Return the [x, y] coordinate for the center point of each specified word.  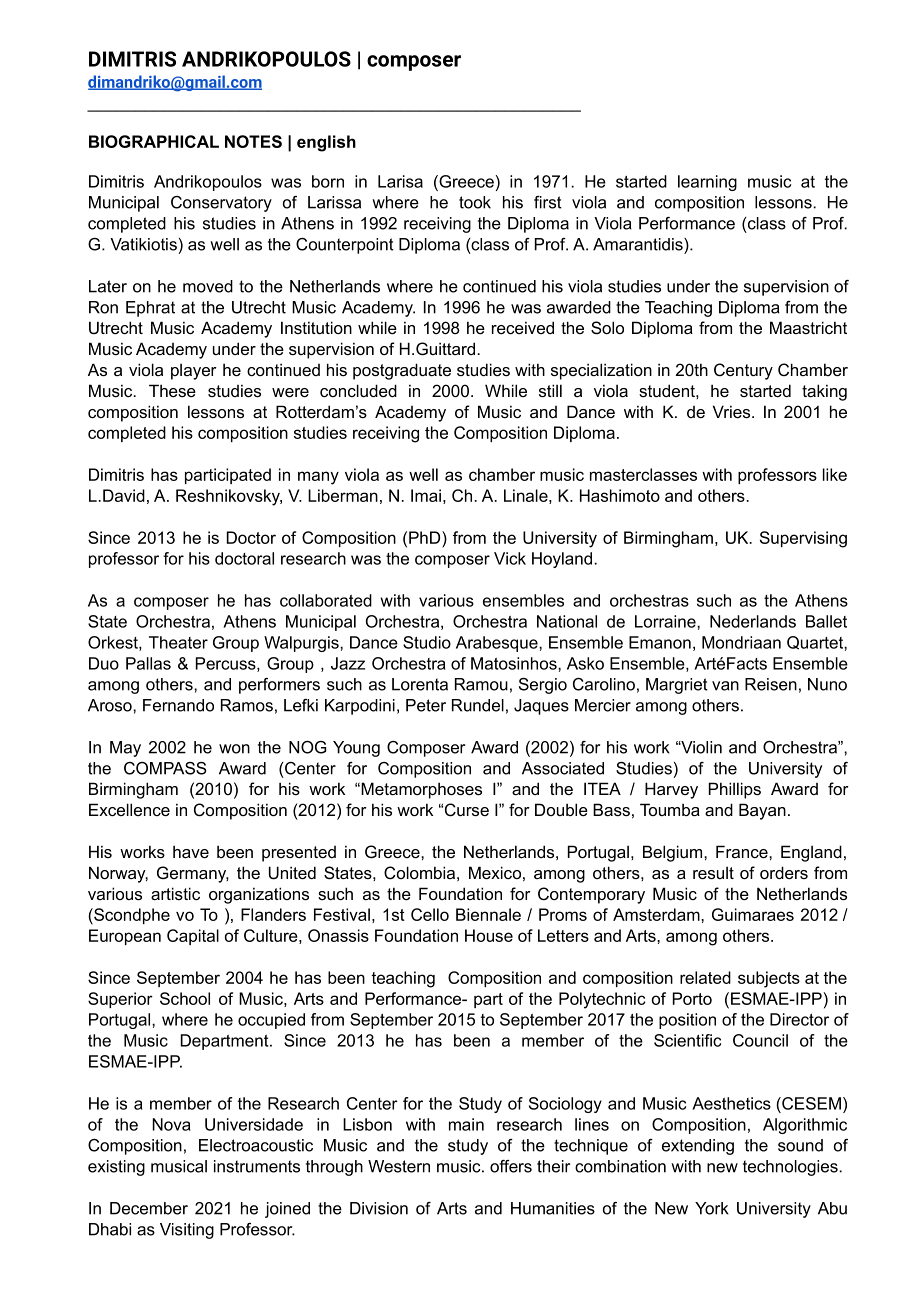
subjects [769, 979]
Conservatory [221, 204]
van [725, 686]
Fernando [178, 705]
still [550, 390]
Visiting [187, 1231]
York [712, 1208]
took [475, 202]
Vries [733, 411]
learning [707, 183]
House [489, 935]
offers [511, 1166]
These [172, 390]
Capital [193, 937]
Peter [426, 705]
